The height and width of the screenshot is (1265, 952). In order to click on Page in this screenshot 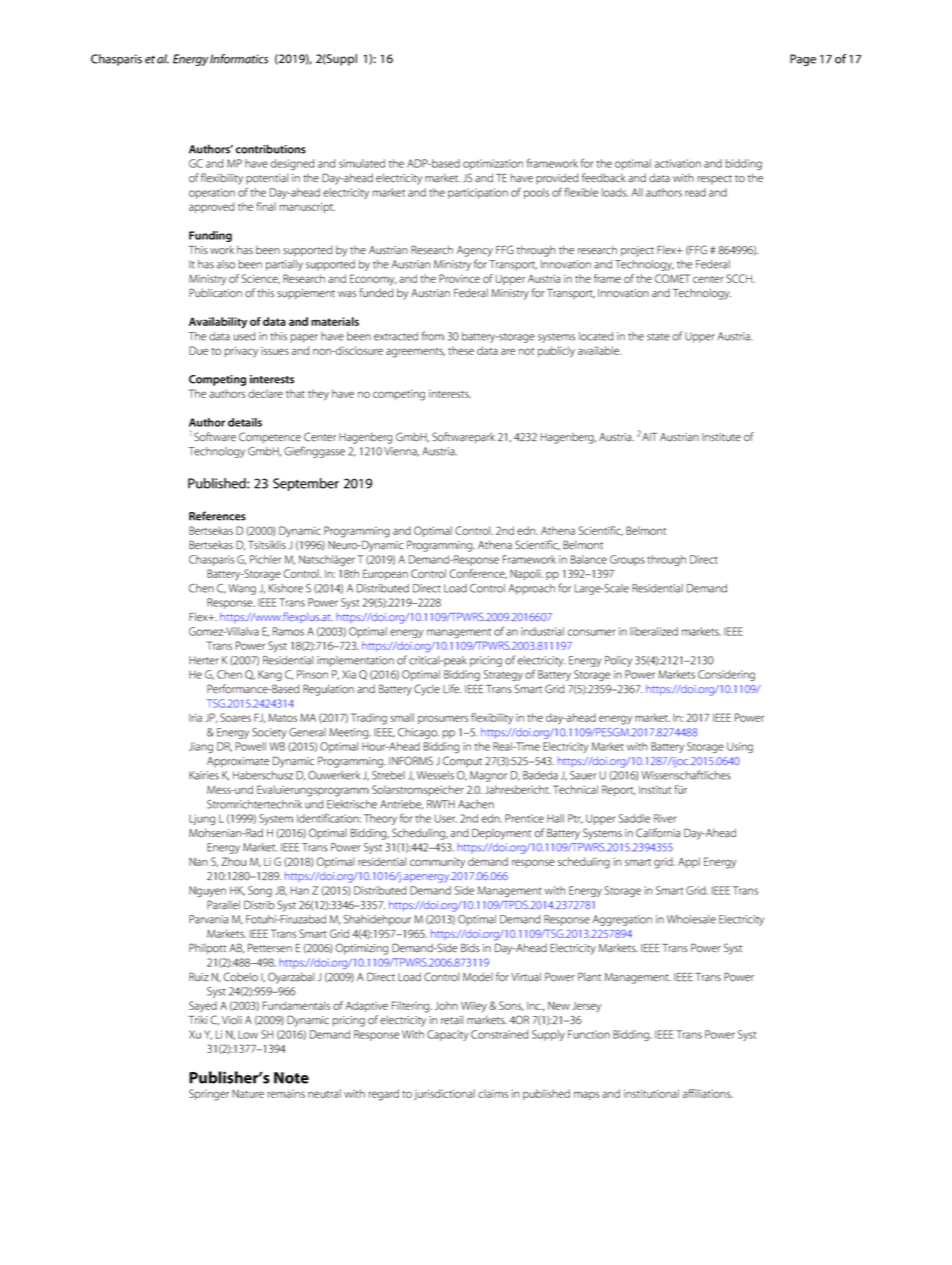, I will do `click(803, 60)`.
